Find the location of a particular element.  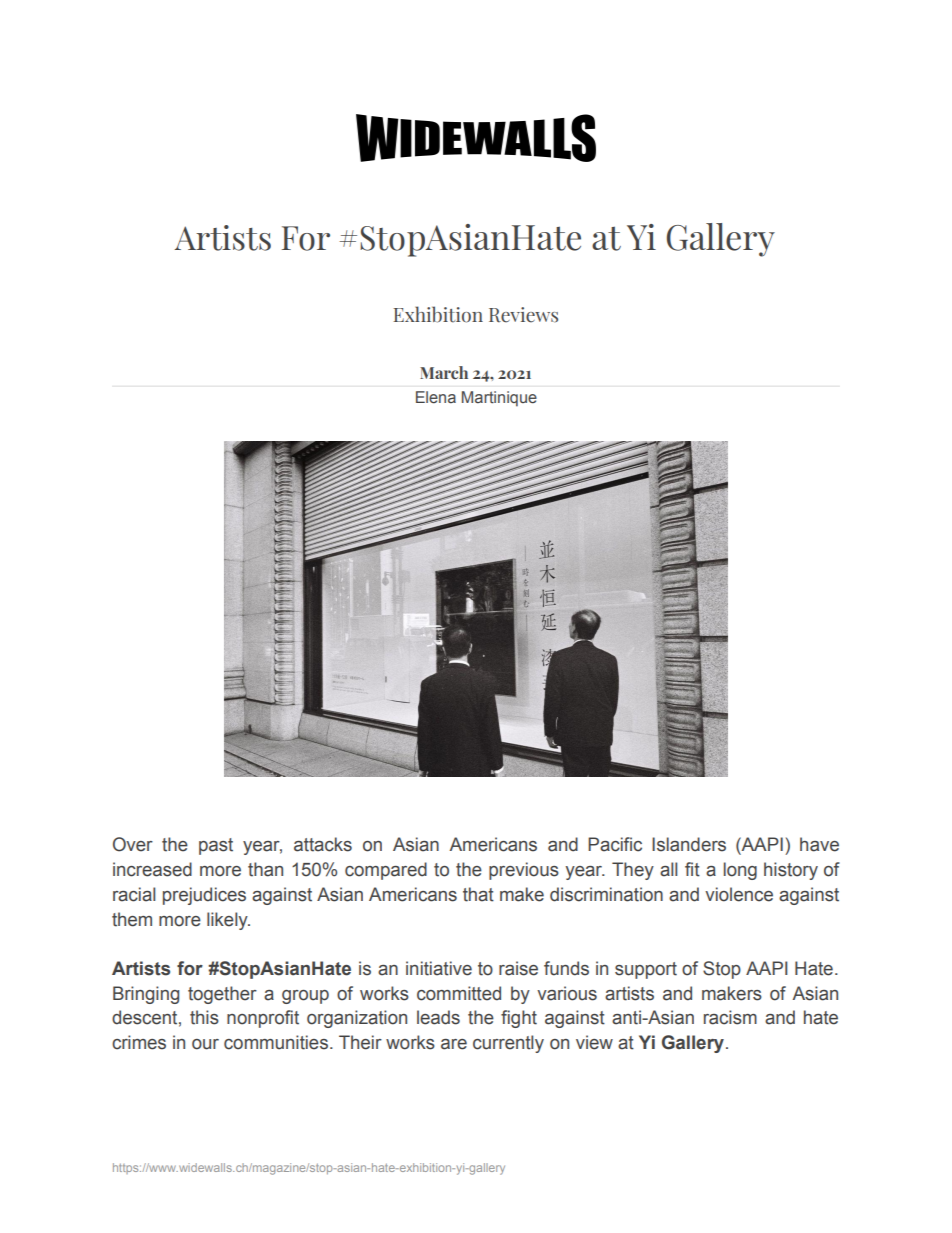

long is located at coordinates (740, 871).
